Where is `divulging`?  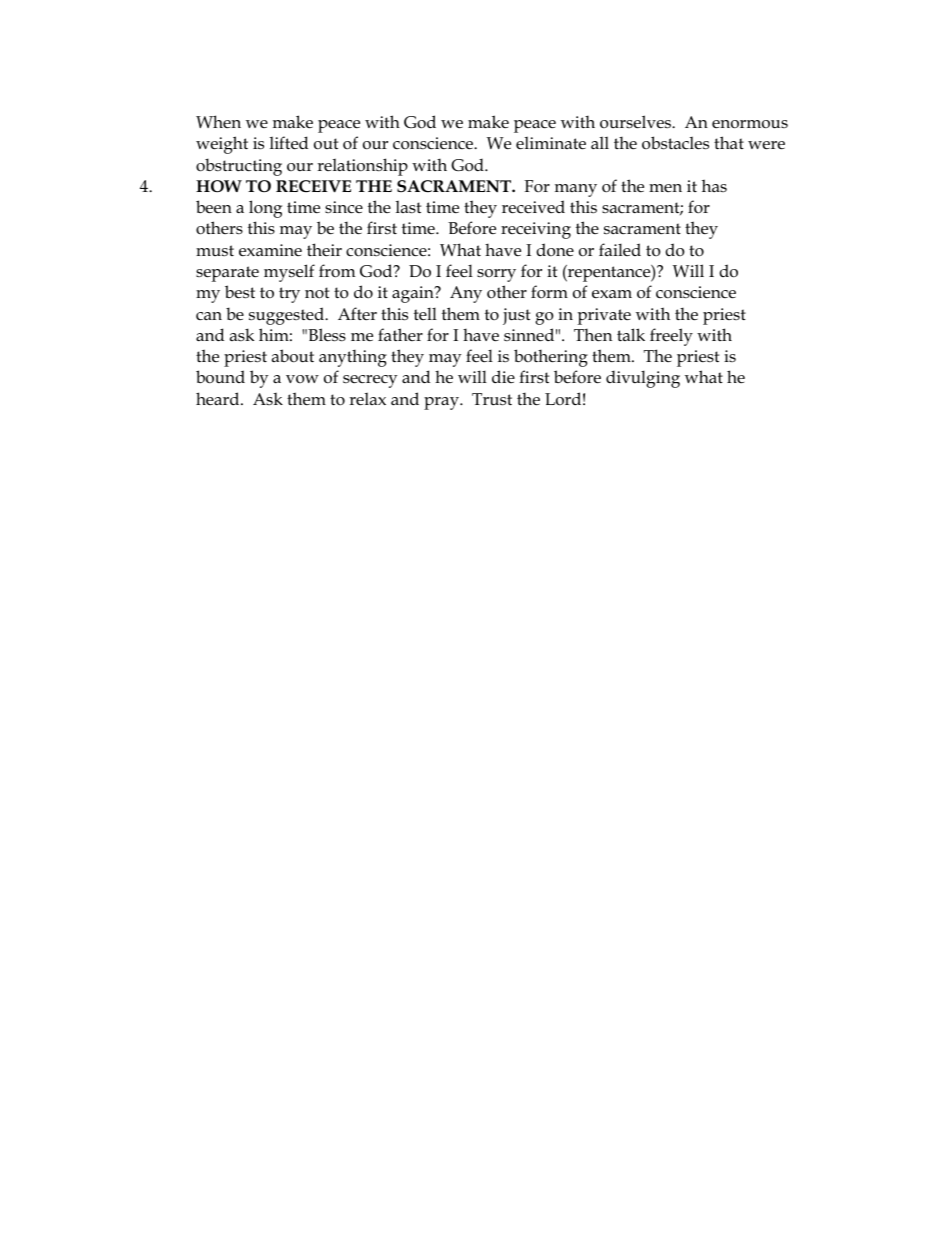 divulging is located at coordinates (643, 379).
